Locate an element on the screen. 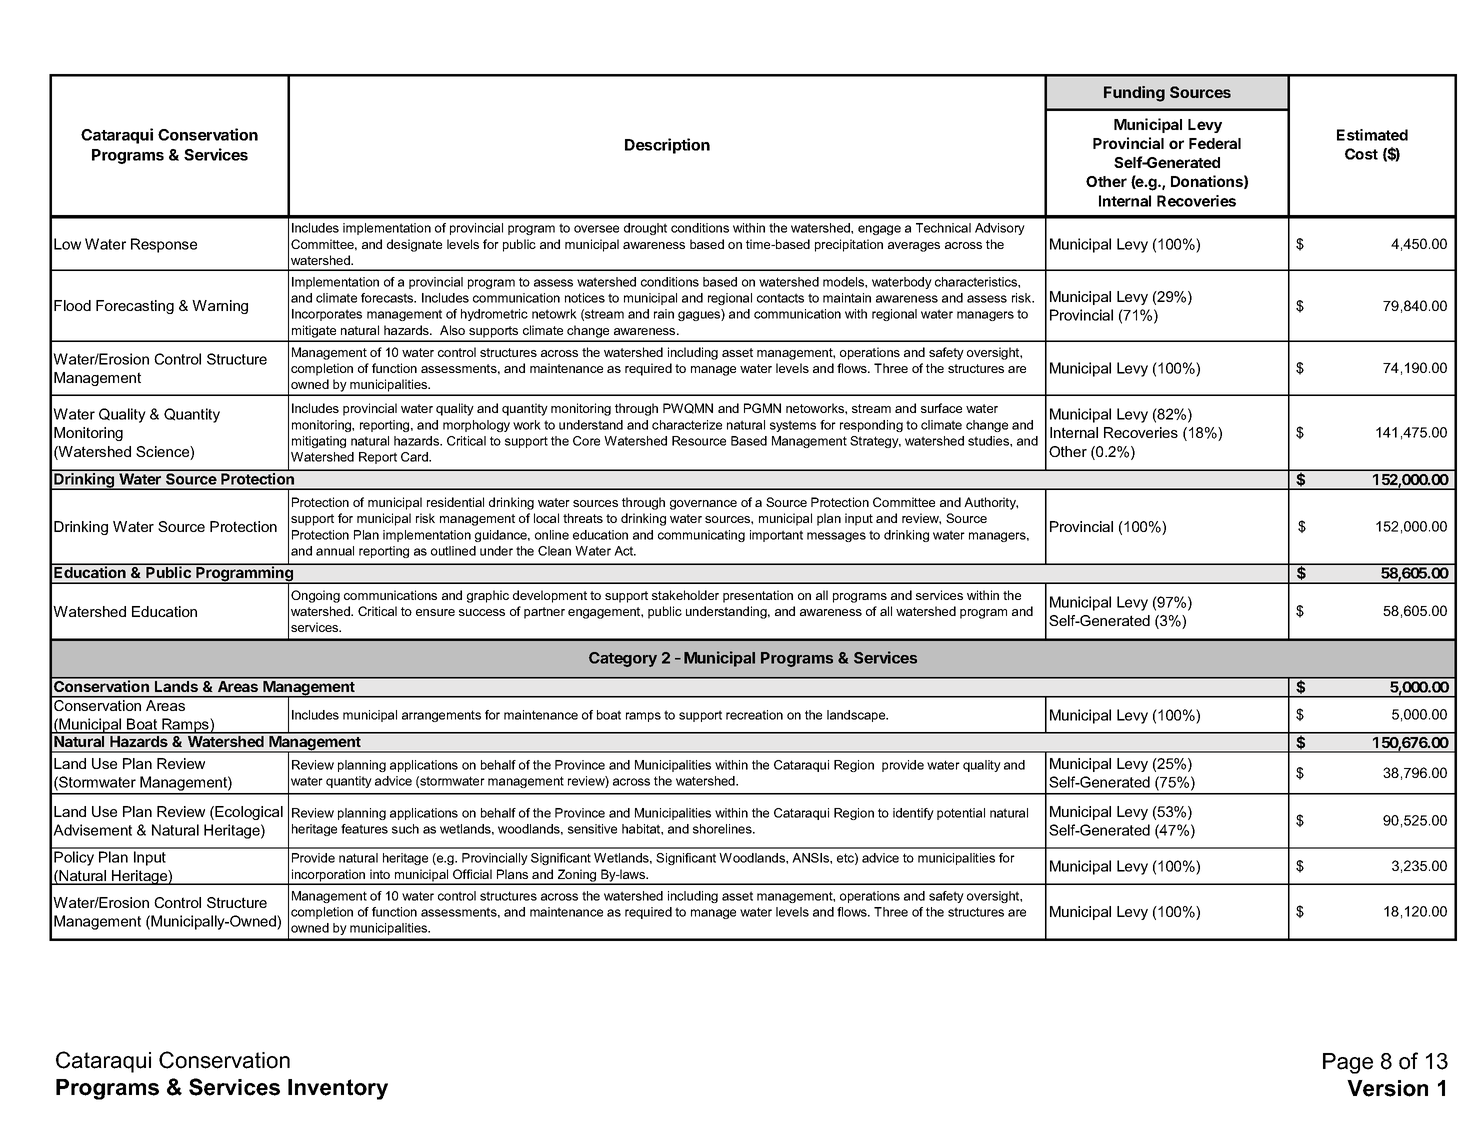 The width and height of the screenshot is (1483, 1146). Warning is located at coordinates (220, 307).
